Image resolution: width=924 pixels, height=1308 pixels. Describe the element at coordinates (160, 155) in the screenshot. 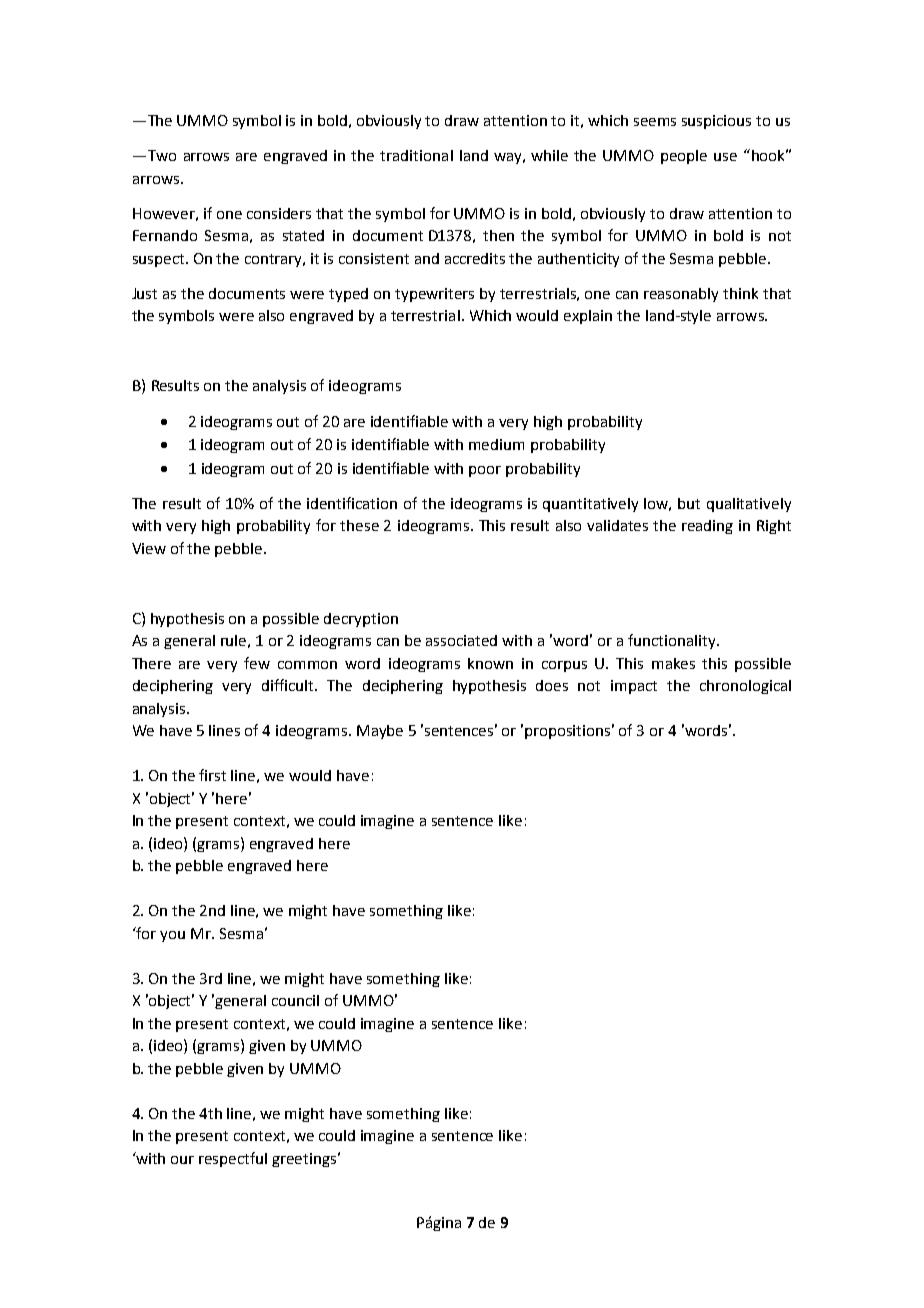

I see `Two` at that location.
